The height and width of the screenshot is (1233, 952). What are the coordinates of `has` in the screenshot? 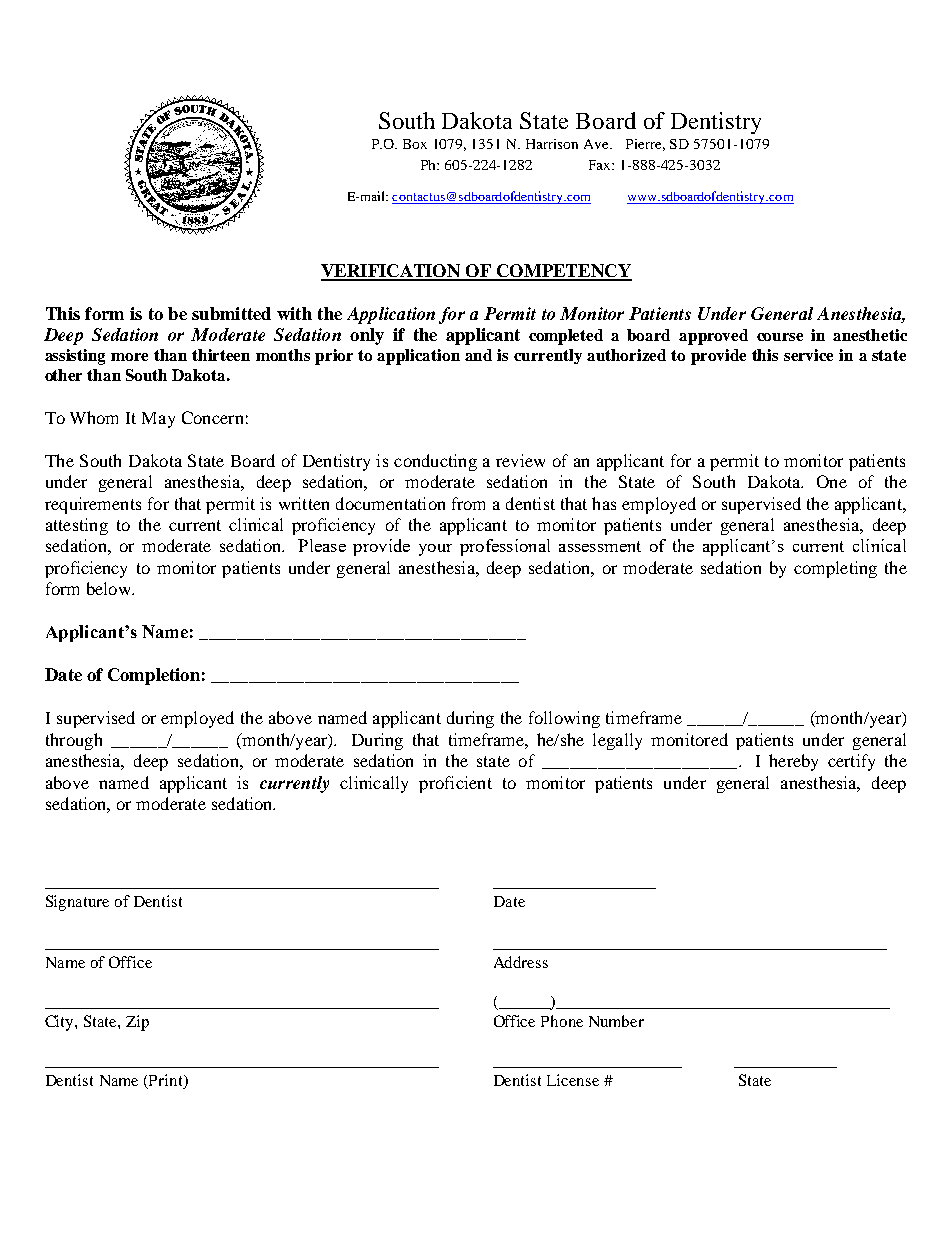 It's located at (604, 503).
